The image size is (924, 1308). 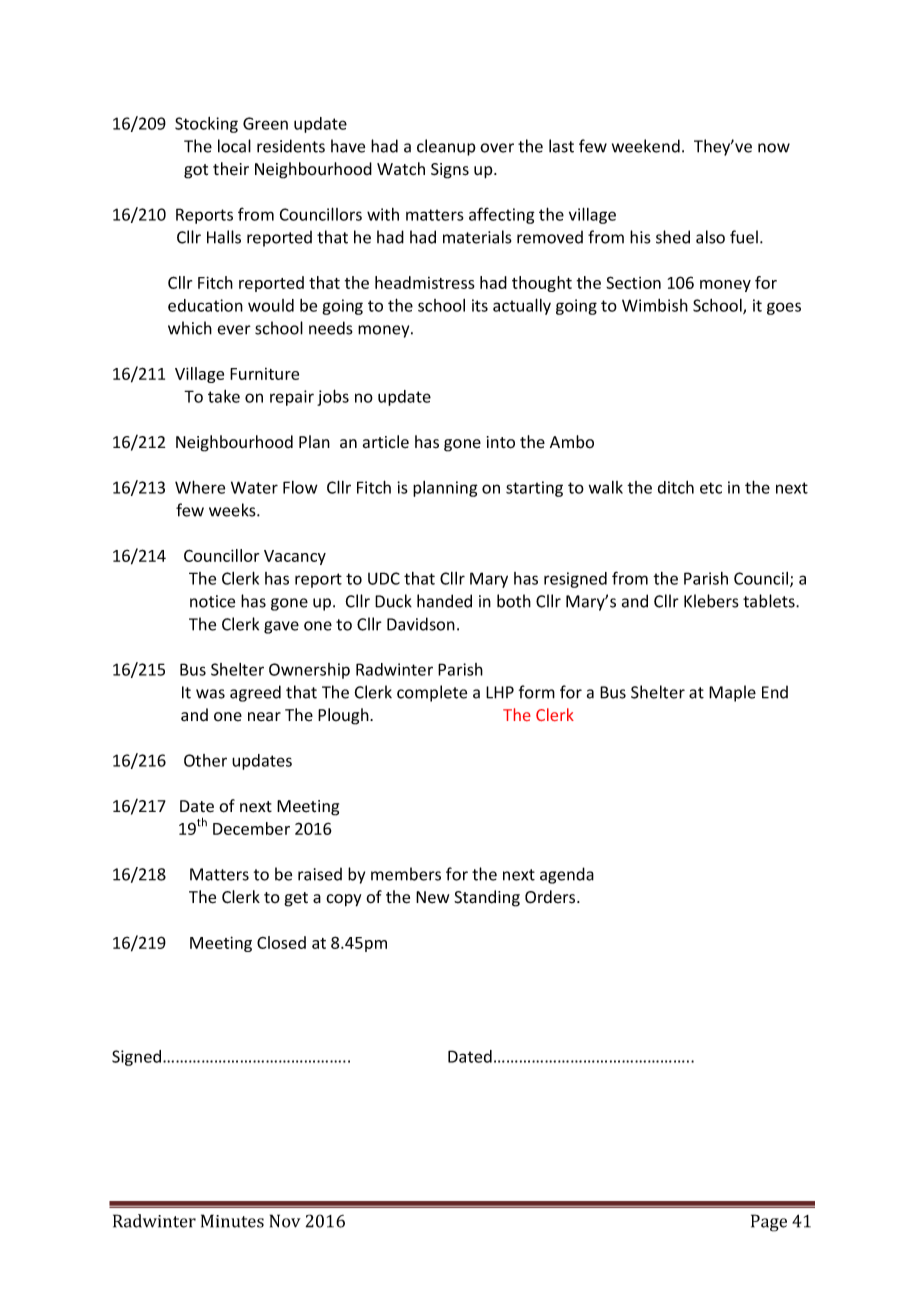 I want to click on agenda, so click(x=567, y=875).
